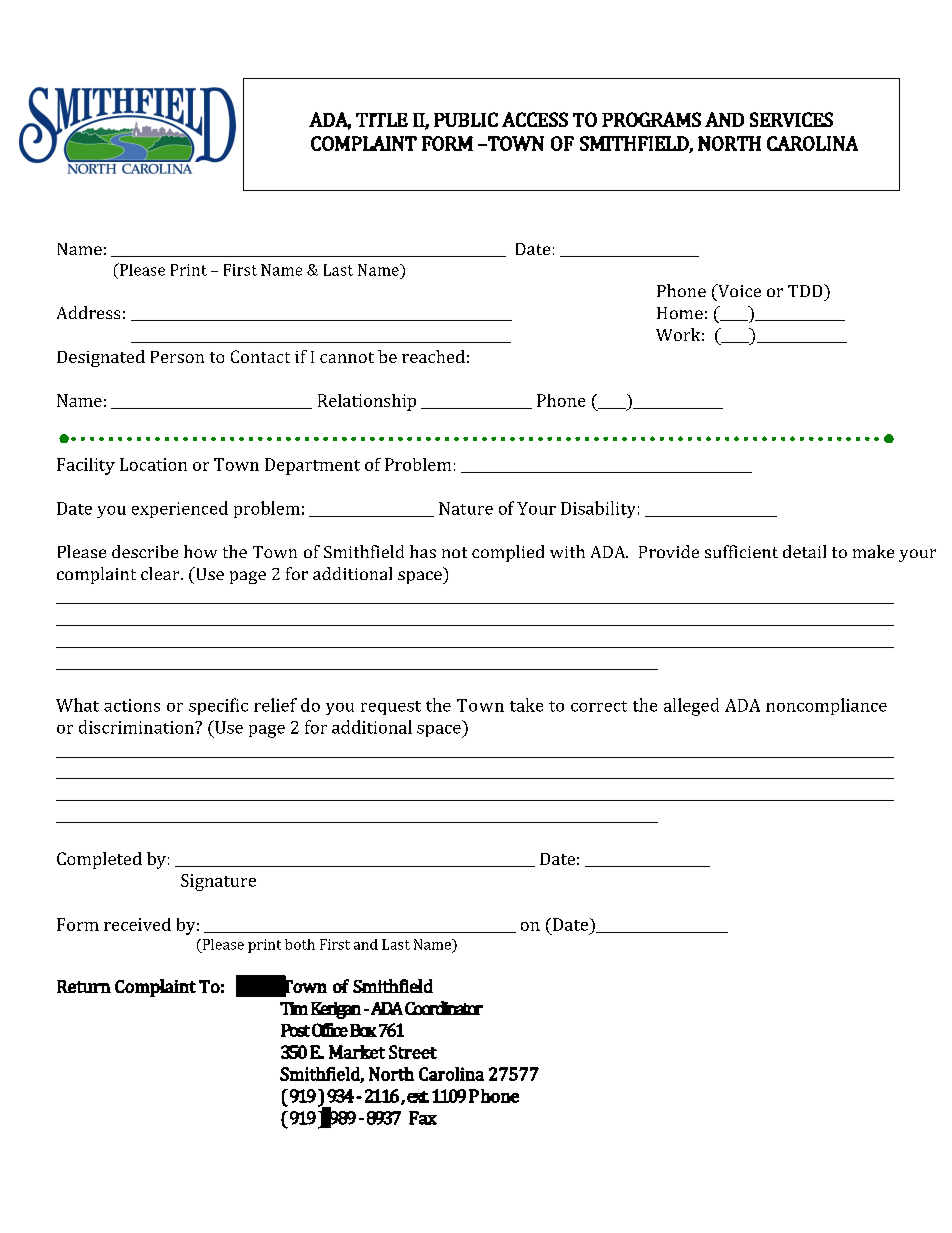 Image resolution: width=952 pixels, height=1233 pixels. What do you see at coordinates (804, 551) in the page?
I see `detail` at bounding box center [804, 551].
